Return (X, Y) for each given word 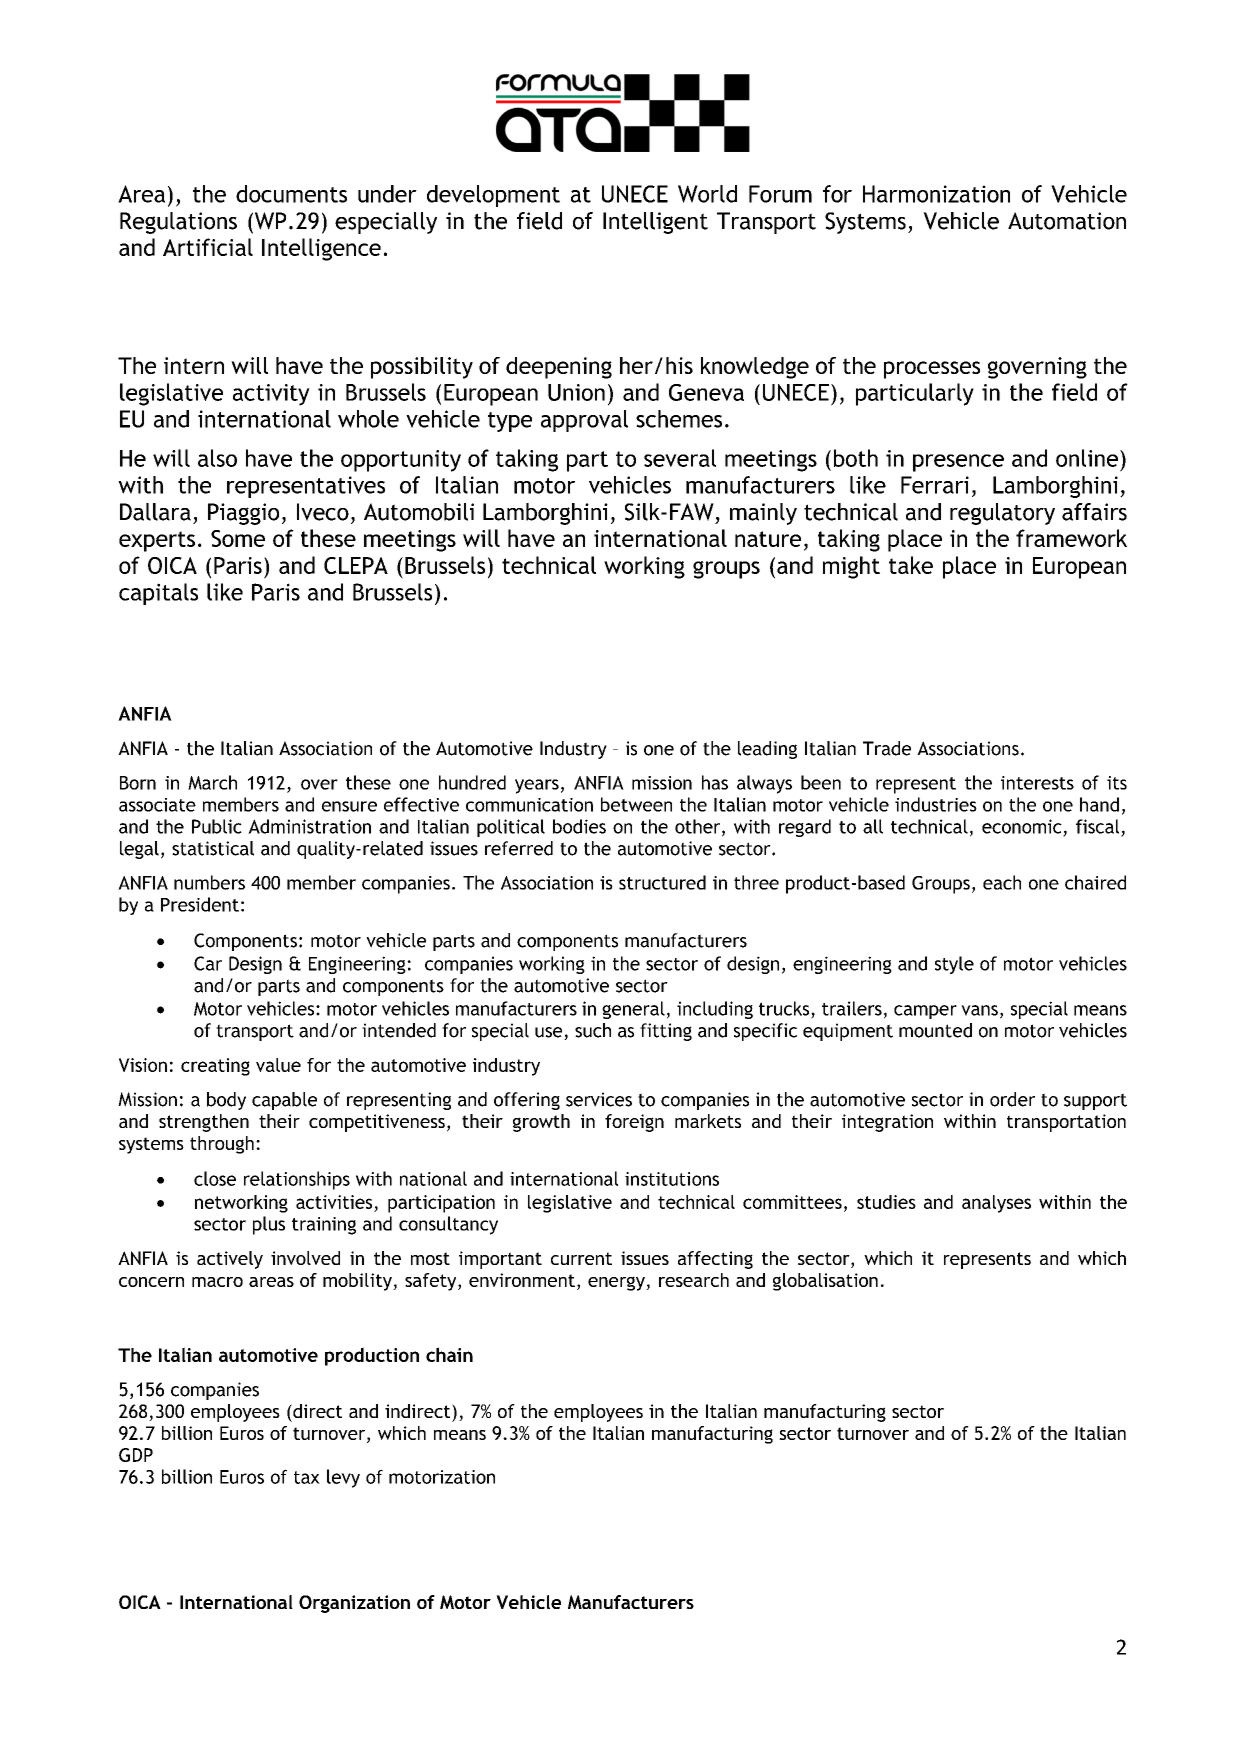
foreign (634, 1123)
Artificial (208, 247)
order (1012, 1099)
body (226, 1101)
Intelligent (655, 223)
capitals (158, 594)
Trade (887, 748)
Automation (1067, 221)
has (715, 782)
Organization (354, 1604)
